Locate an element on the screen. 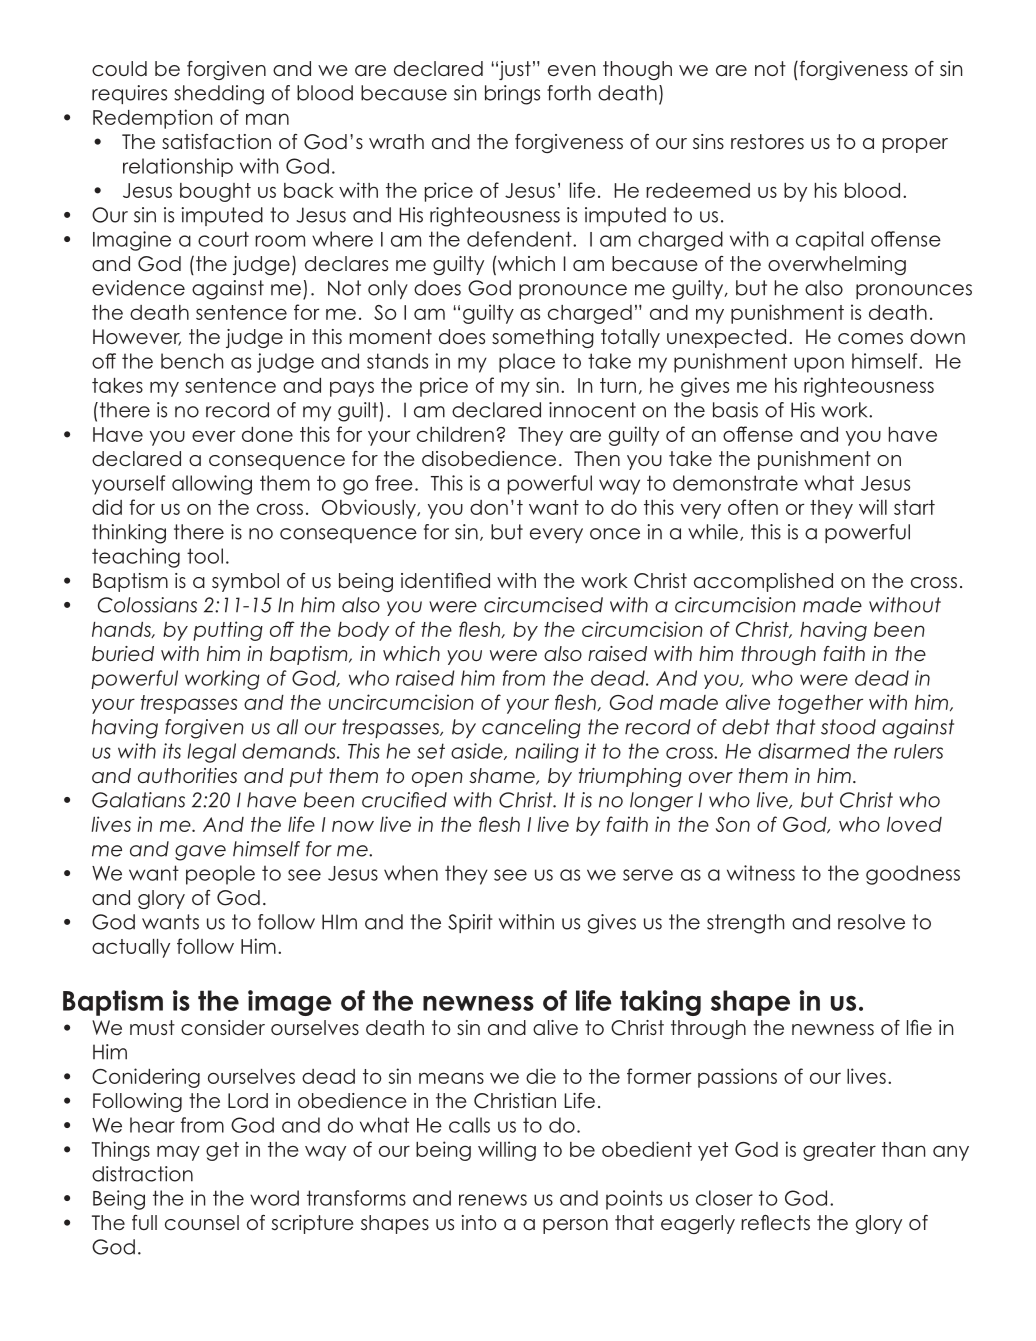 The width and height of the screenshot is (1036, 1341). counsel is located at coordinates (202, 1223).
